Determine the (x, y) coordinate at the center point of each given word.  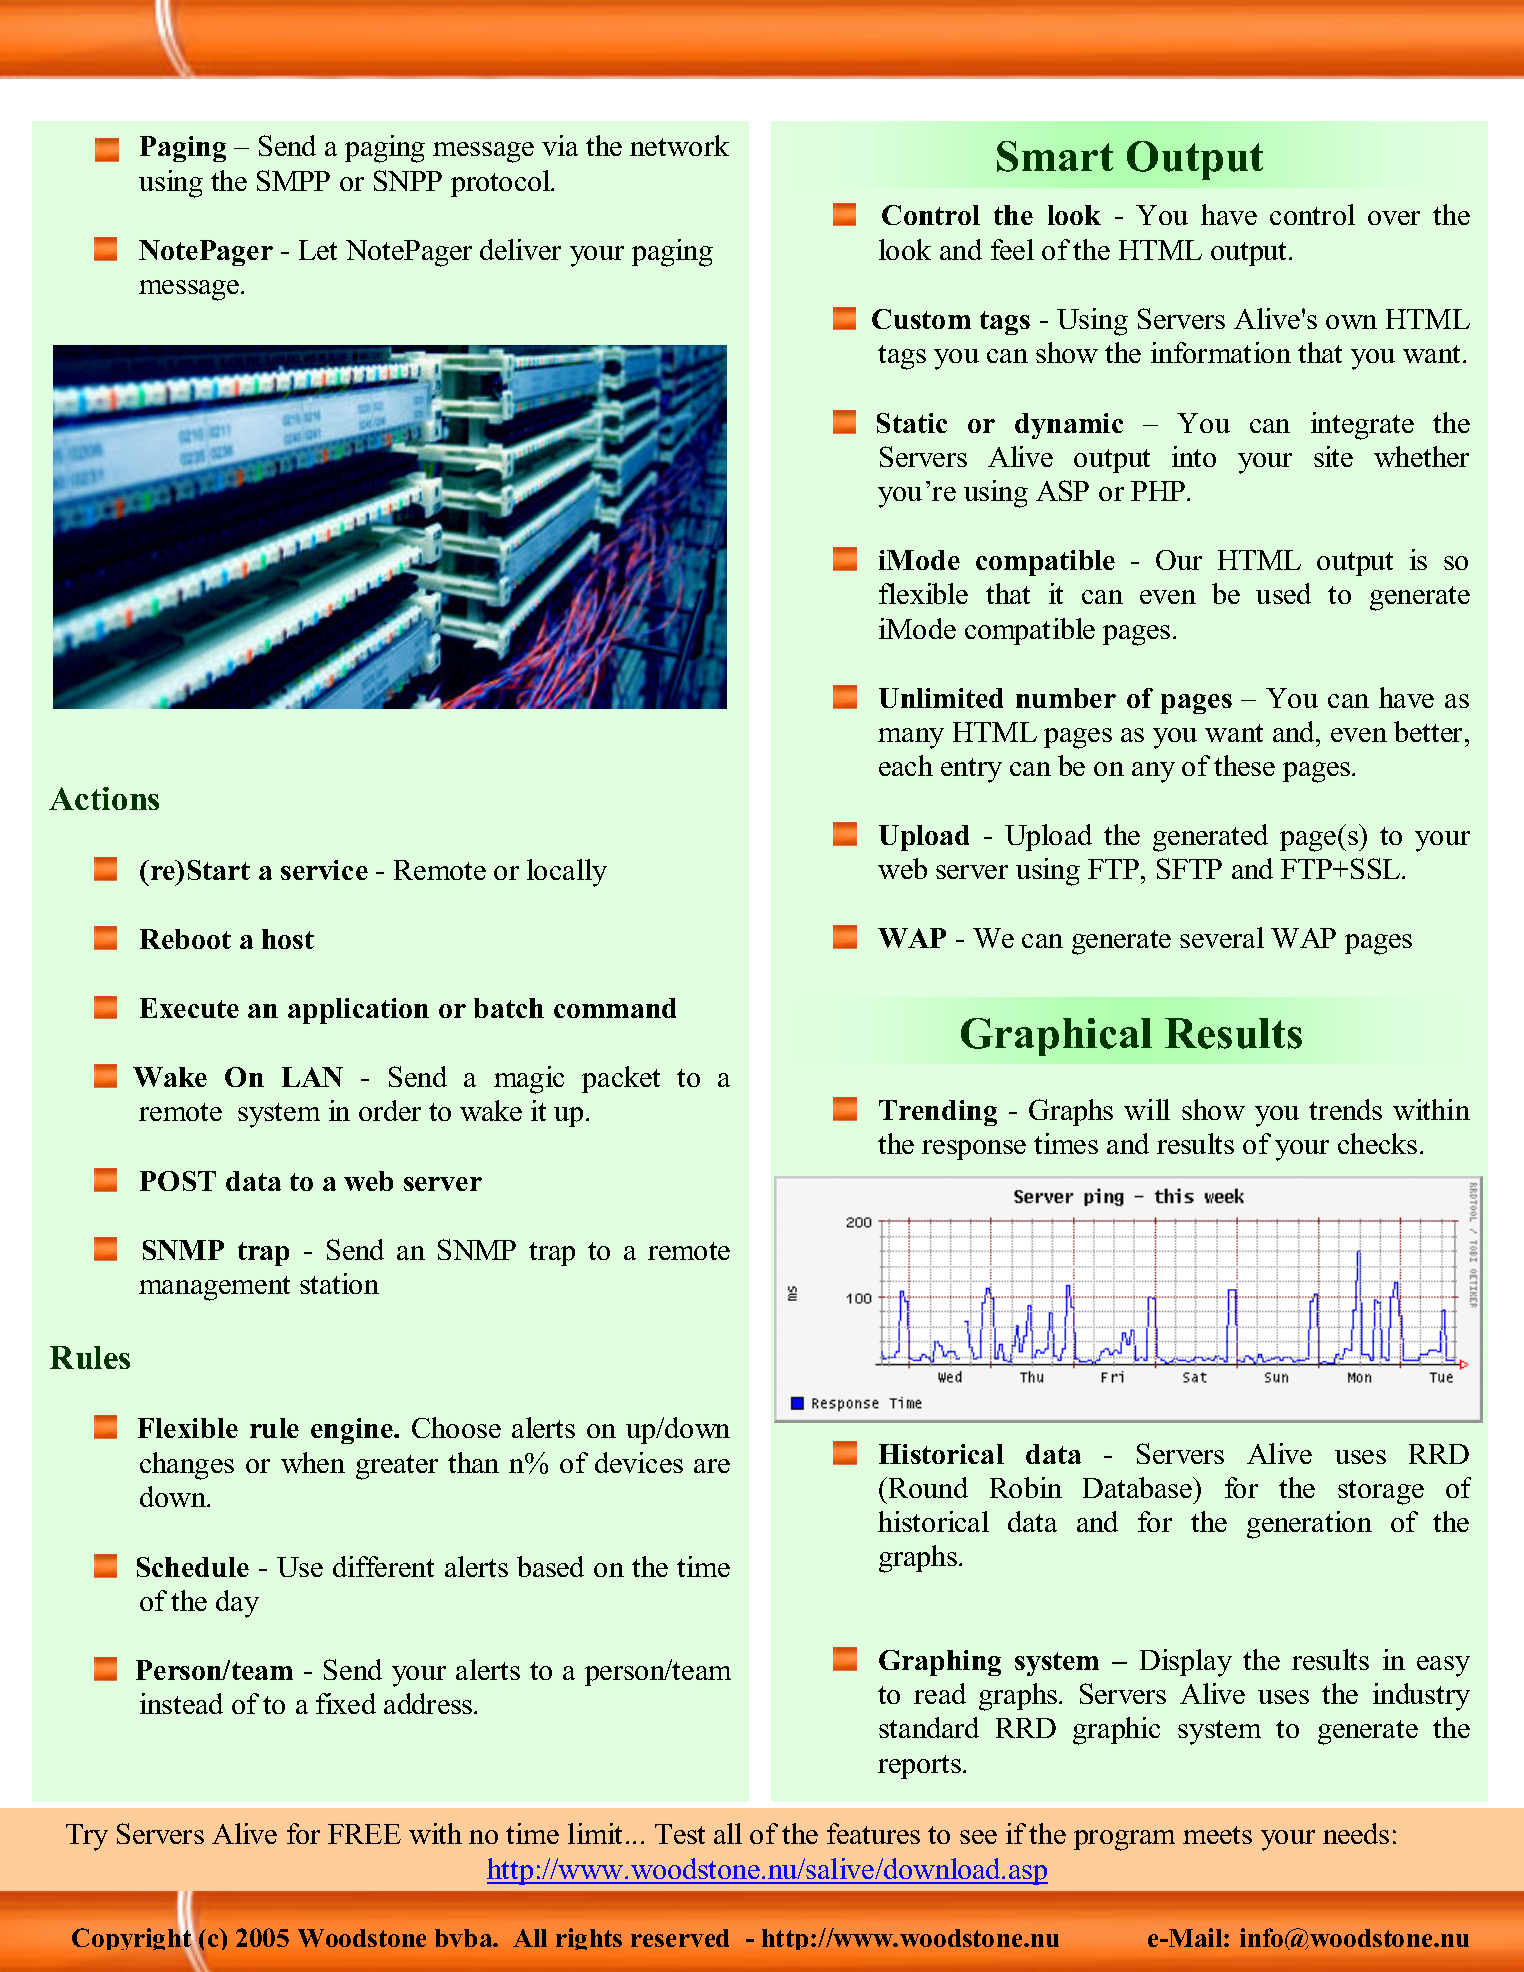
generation (1309, 1525)
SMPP (293, 180)
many (911, 738)
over (1394, 218)
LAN (312, 1077)
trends (1345, 1109)
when (313, 1462)
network (679, 145)
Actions (104, 798)
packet (621, 1079)
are (712, 1466)
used (1283, 593)
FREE (364, 1834)
